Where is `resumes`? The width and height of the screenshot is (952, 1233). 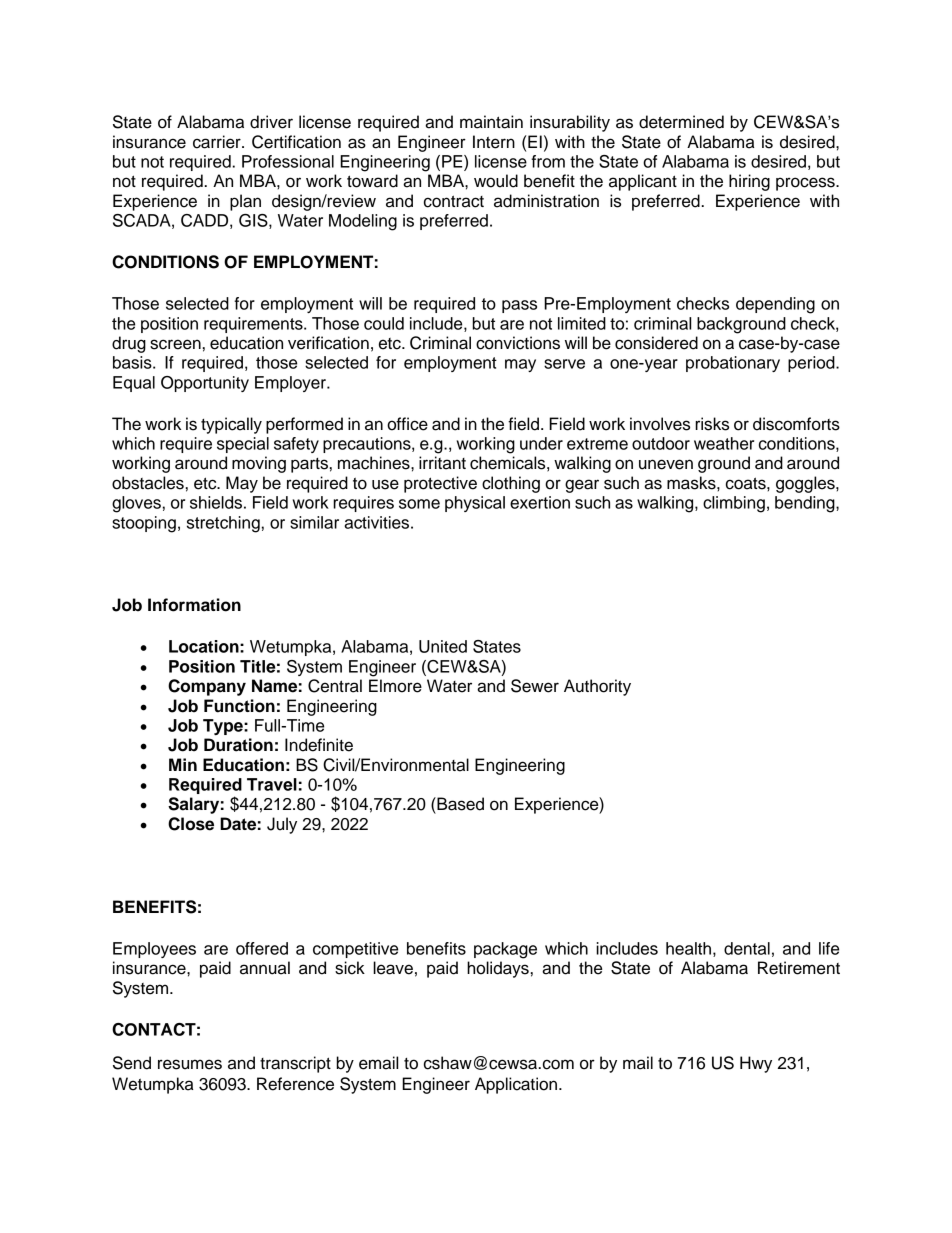
resumes is located at coordinates (190, 1064).
